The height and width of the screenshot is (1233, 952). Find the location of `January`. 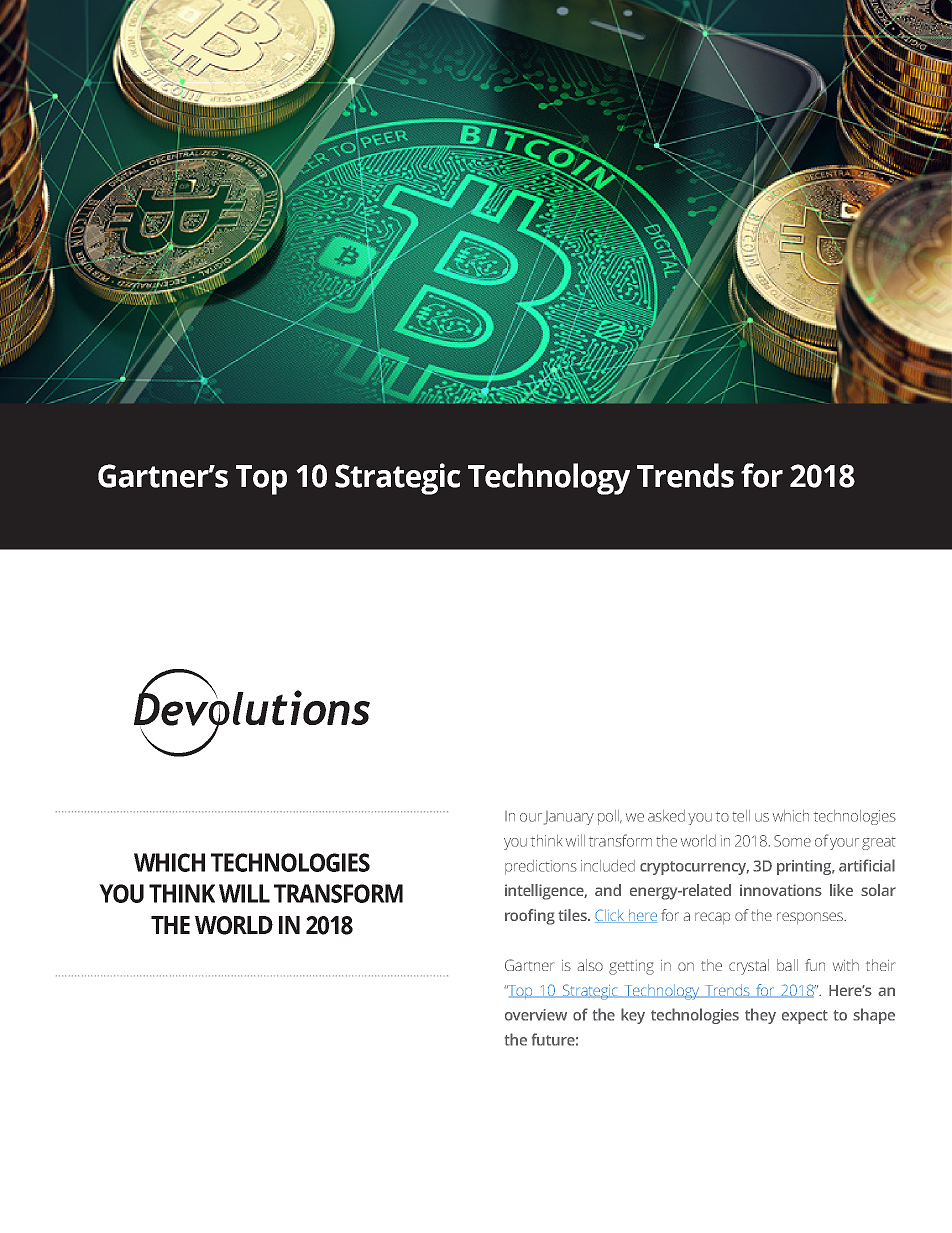

January is located at coordinates (569, 818).
